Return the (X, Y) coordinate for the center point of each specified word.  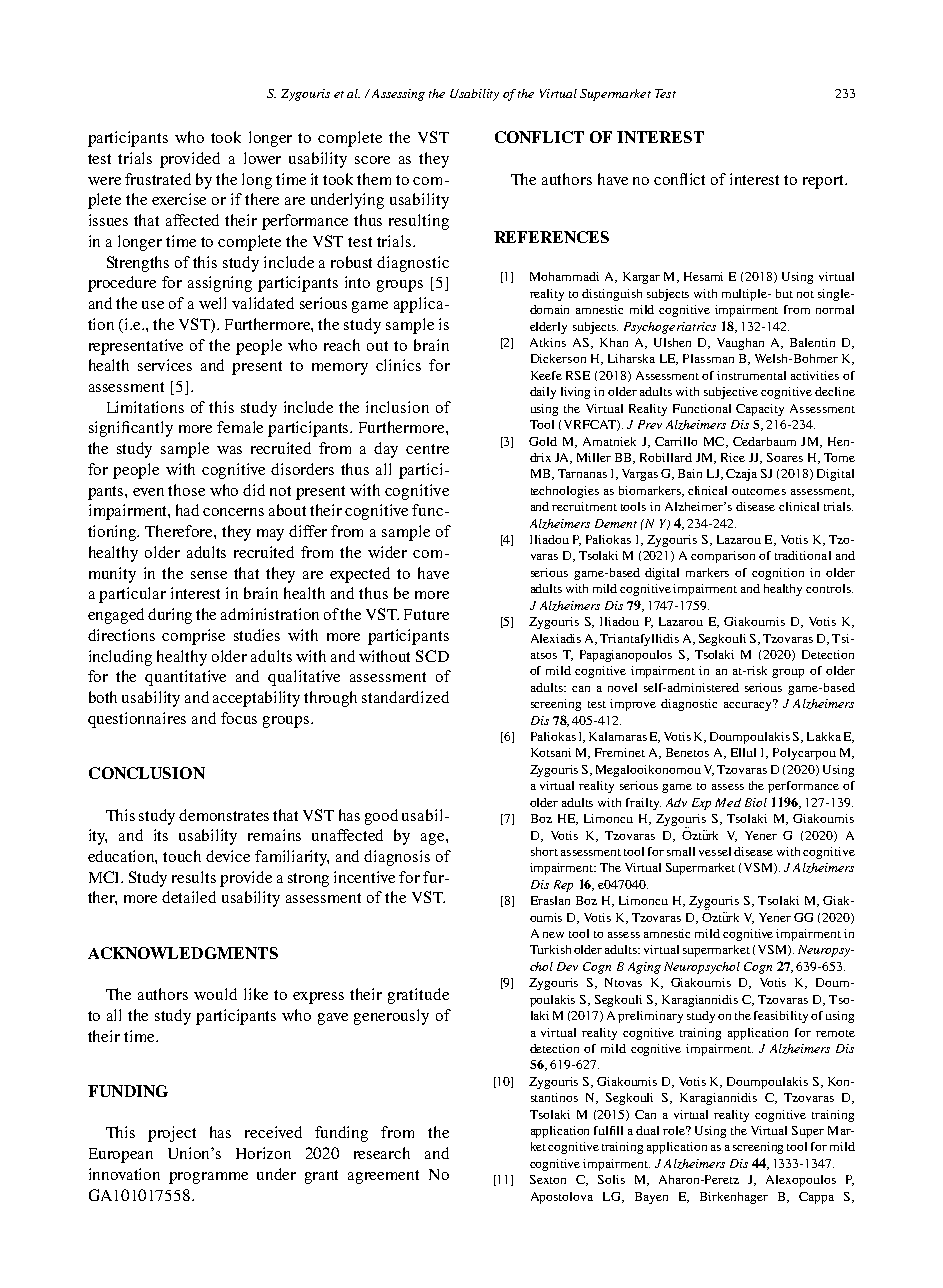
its (161, 835)
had (187, 510)
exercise (179, 199)
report (824, 182)
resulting (419, 222)
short (544, 851)
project (172, 1134)
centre (427, 449)
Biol (756, 802)
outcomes (759, 491)
